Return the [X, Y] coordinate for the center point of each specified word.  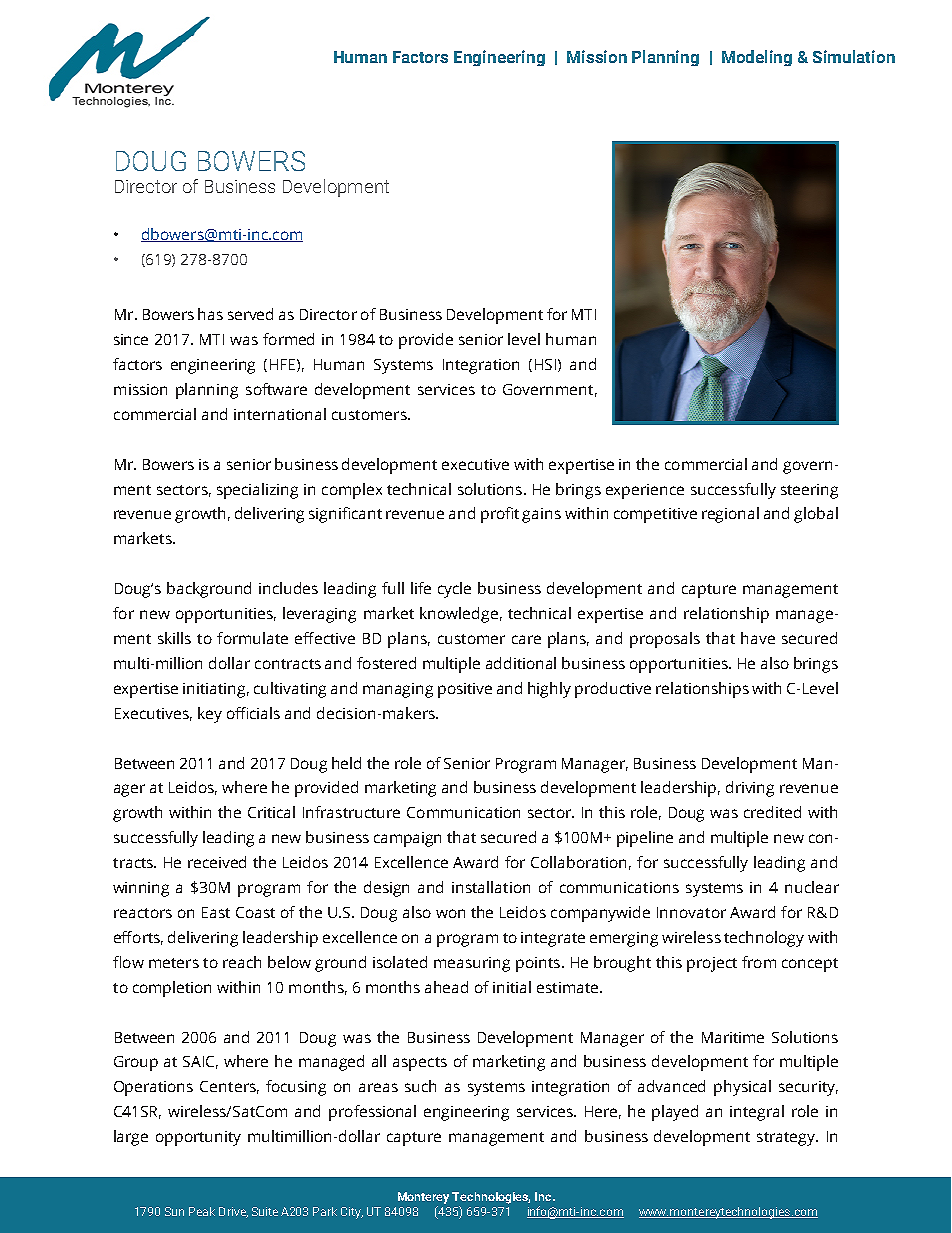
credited [772, 812]
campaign [407, 839]
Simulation [854, 56]
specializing [257, 491]
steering [809, 491]
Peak [202, 1211]
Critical [271, 812]
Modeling [757, 58]
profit [500, 515]
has [210, 314]
